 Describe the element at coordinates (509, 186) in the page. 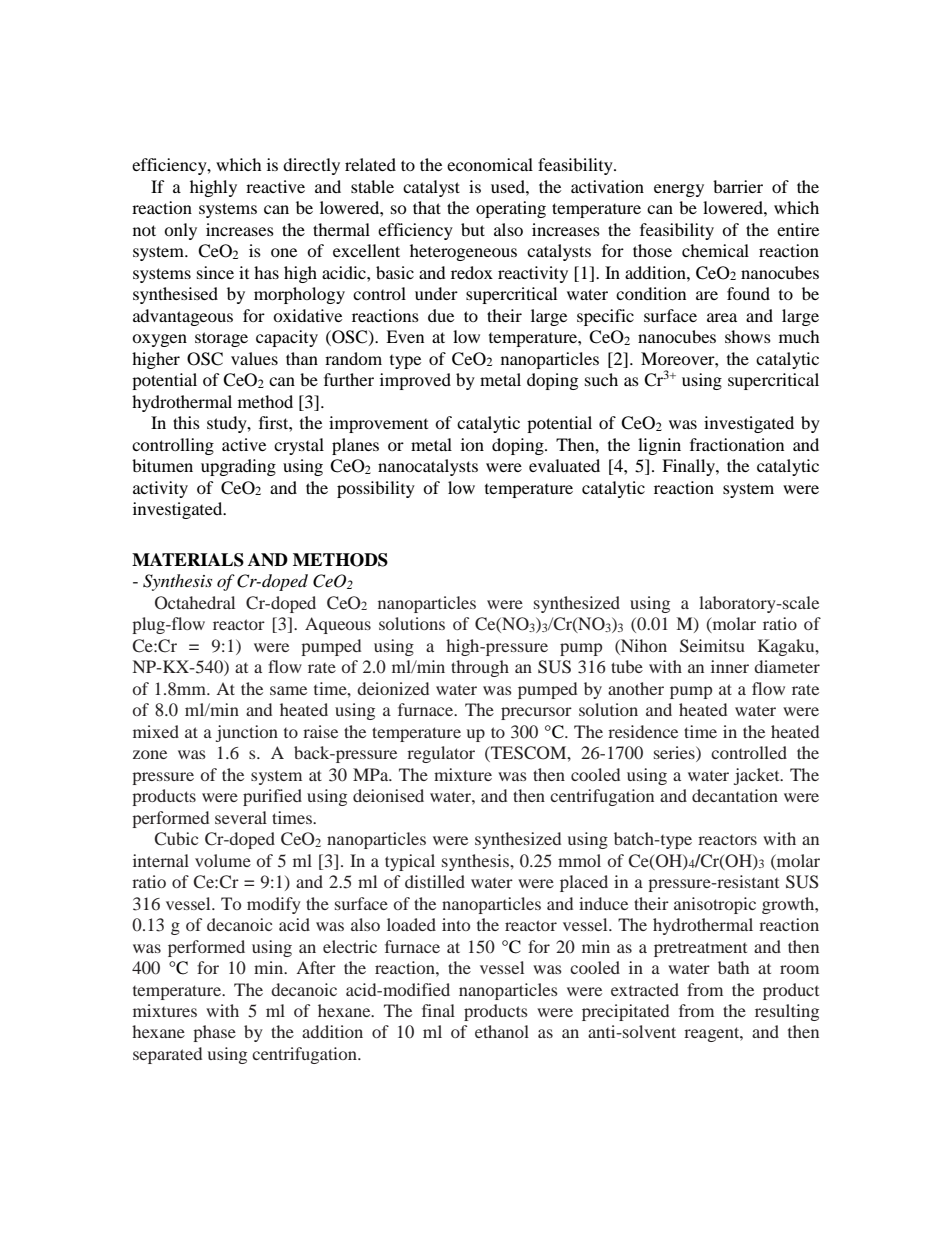

I see `used` at that location.
